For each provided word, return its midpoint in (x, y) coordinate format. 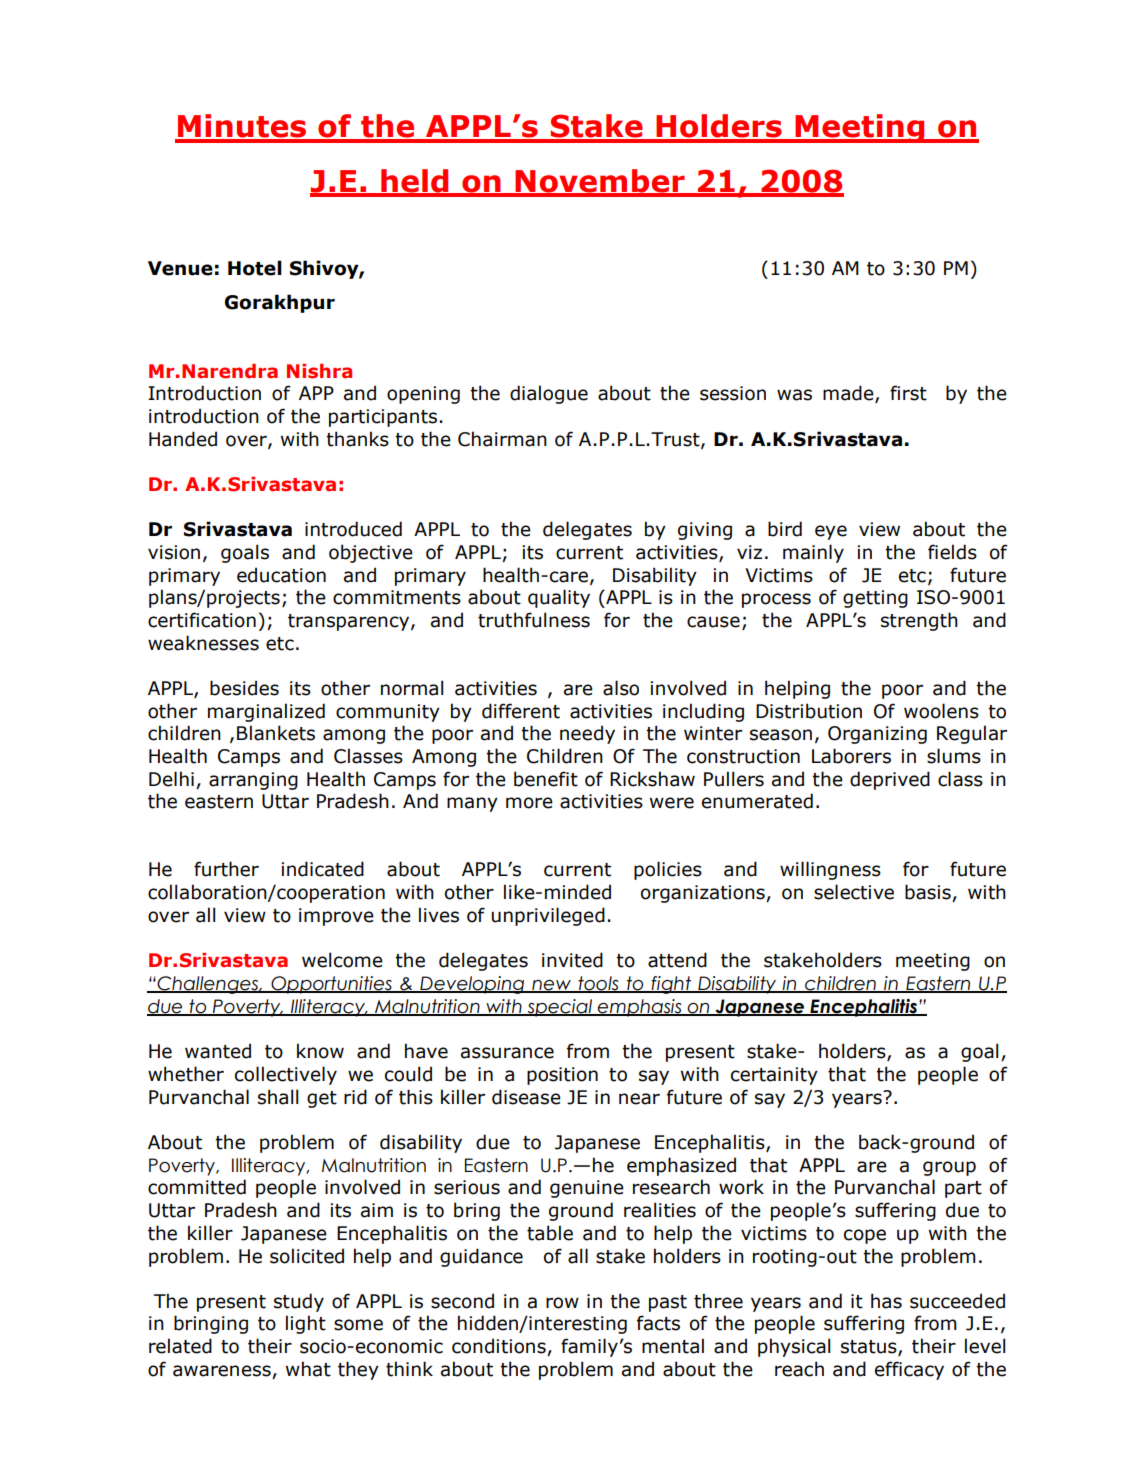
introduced (353, 529)
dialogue (549, 394)
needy (587, 734)
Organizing (877, 735)
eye (831, 532)
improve (336, 917)
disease (526, 1097)
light (306, 1324)
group (949, 1168)
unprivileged (548, 916)
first (908, 393)
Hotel (255, 268)
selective (854, 892)
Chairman (502, 439)
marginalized (266, 712)
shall (278, 1097)
